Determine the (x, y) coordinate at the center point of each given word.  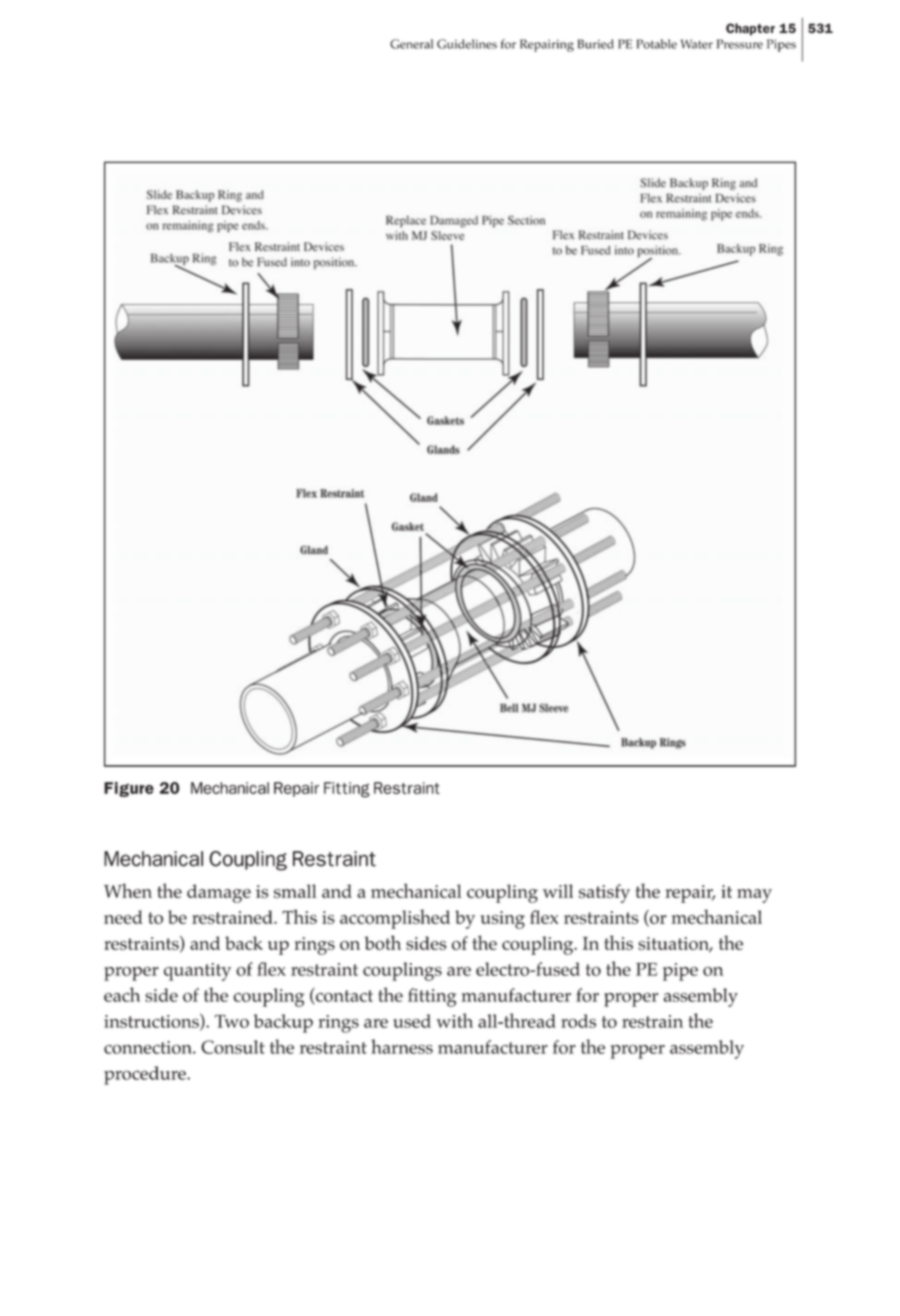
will (558, 891)
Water (697, 44)
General (411, 44)
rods (578, 1021)
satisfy (604, 893)
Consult (233, 1047)
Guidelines (467, 44)
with (454, 1020)
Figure (129, 789)
